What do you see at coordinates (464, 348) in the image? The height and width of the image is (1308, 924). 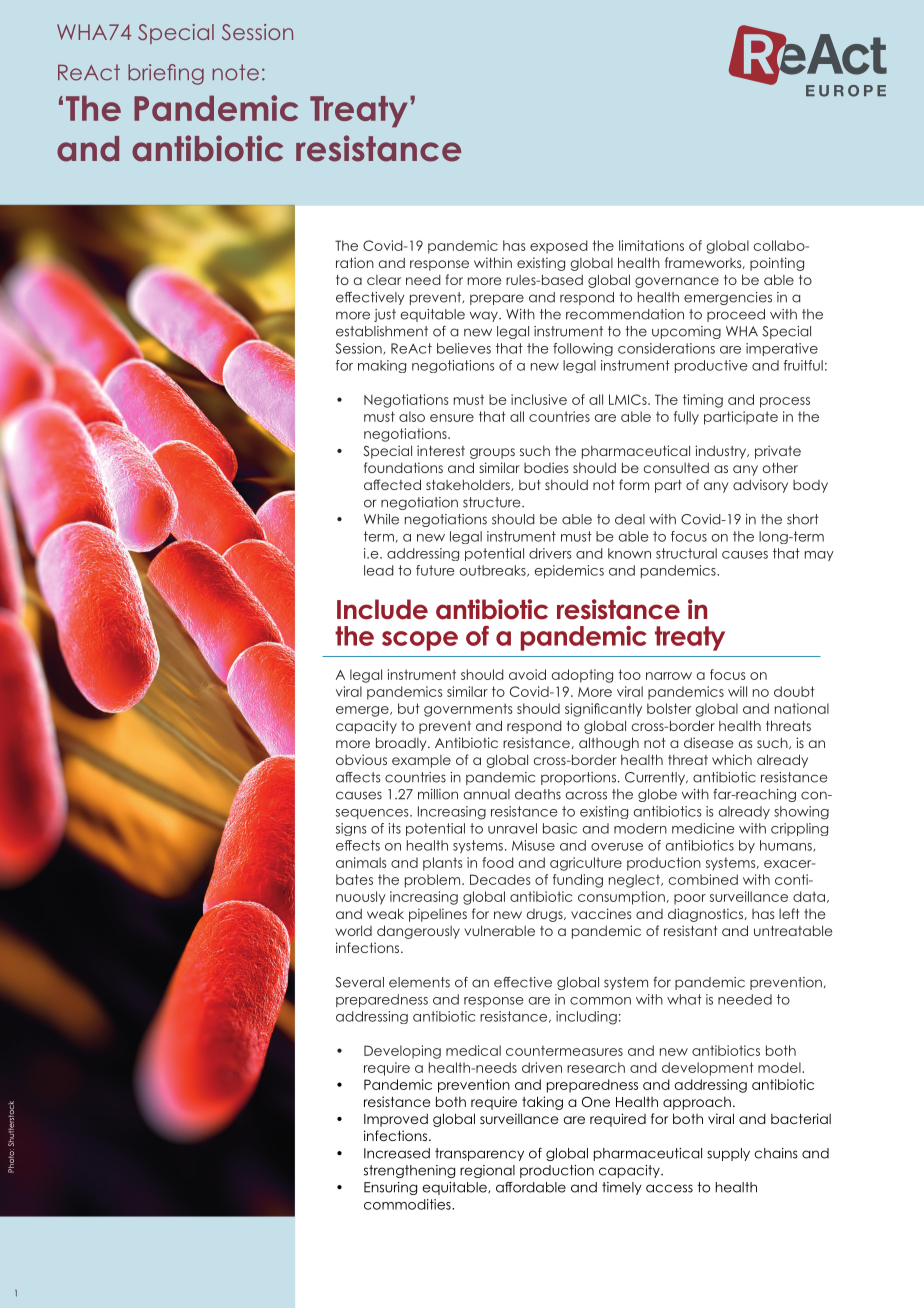 I see `believes` at bounding box center [464, 348].
